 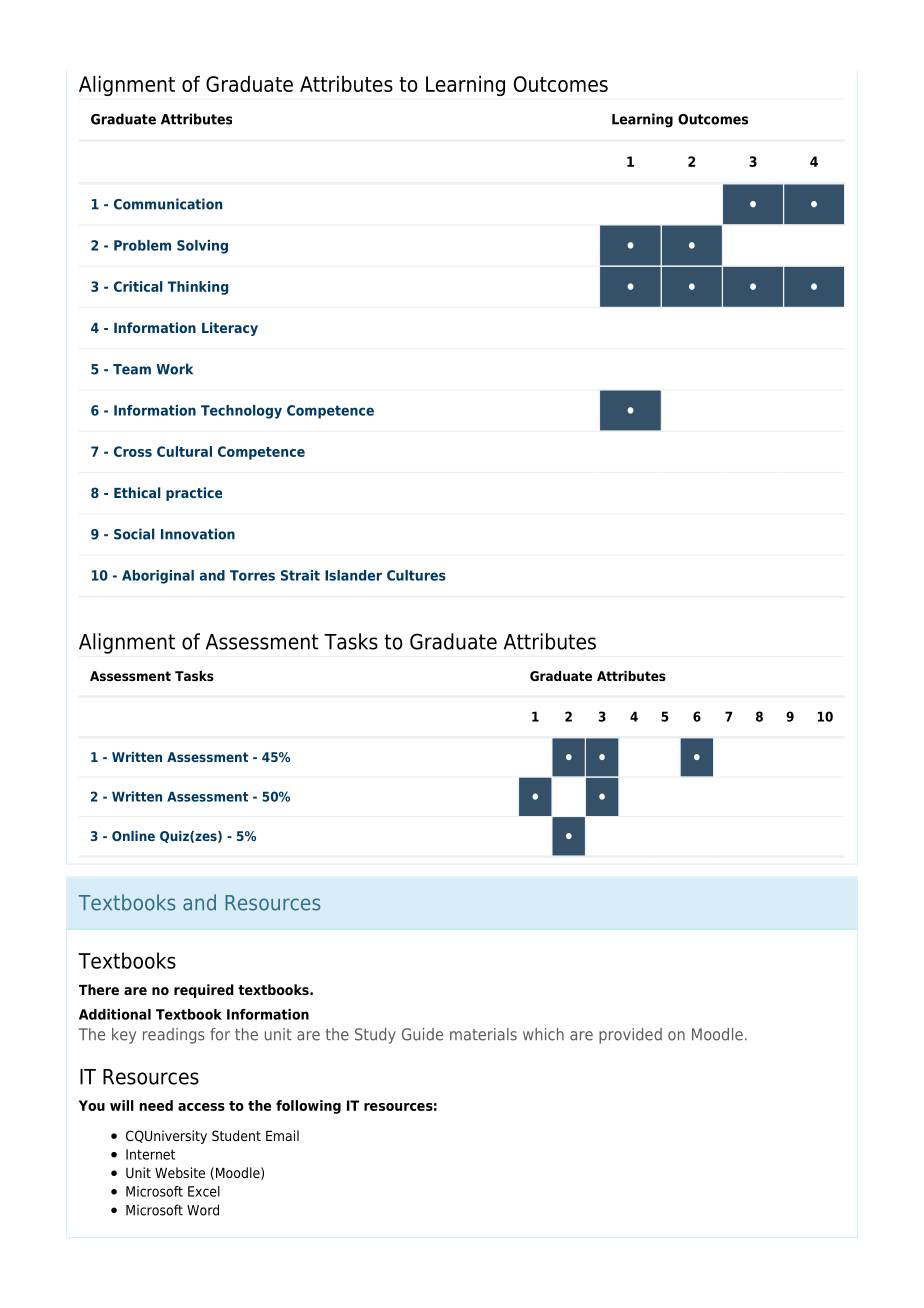 What do you see at coordinates (230, 329) in the screenshot?
I see `Literacy` at bounding box center [230, 329].
